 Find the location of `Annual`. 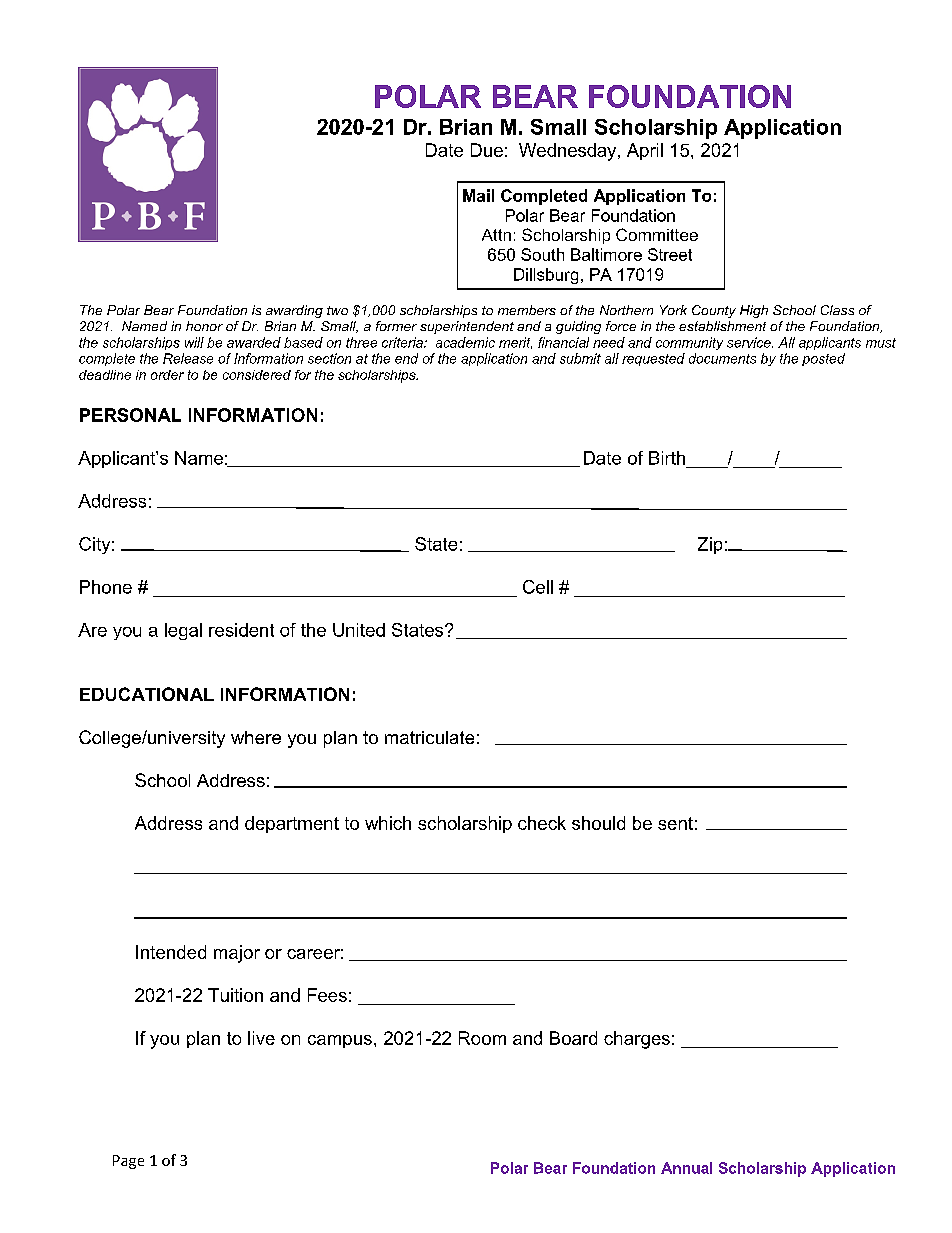

Annual is located at coordinates (686, 1168).
